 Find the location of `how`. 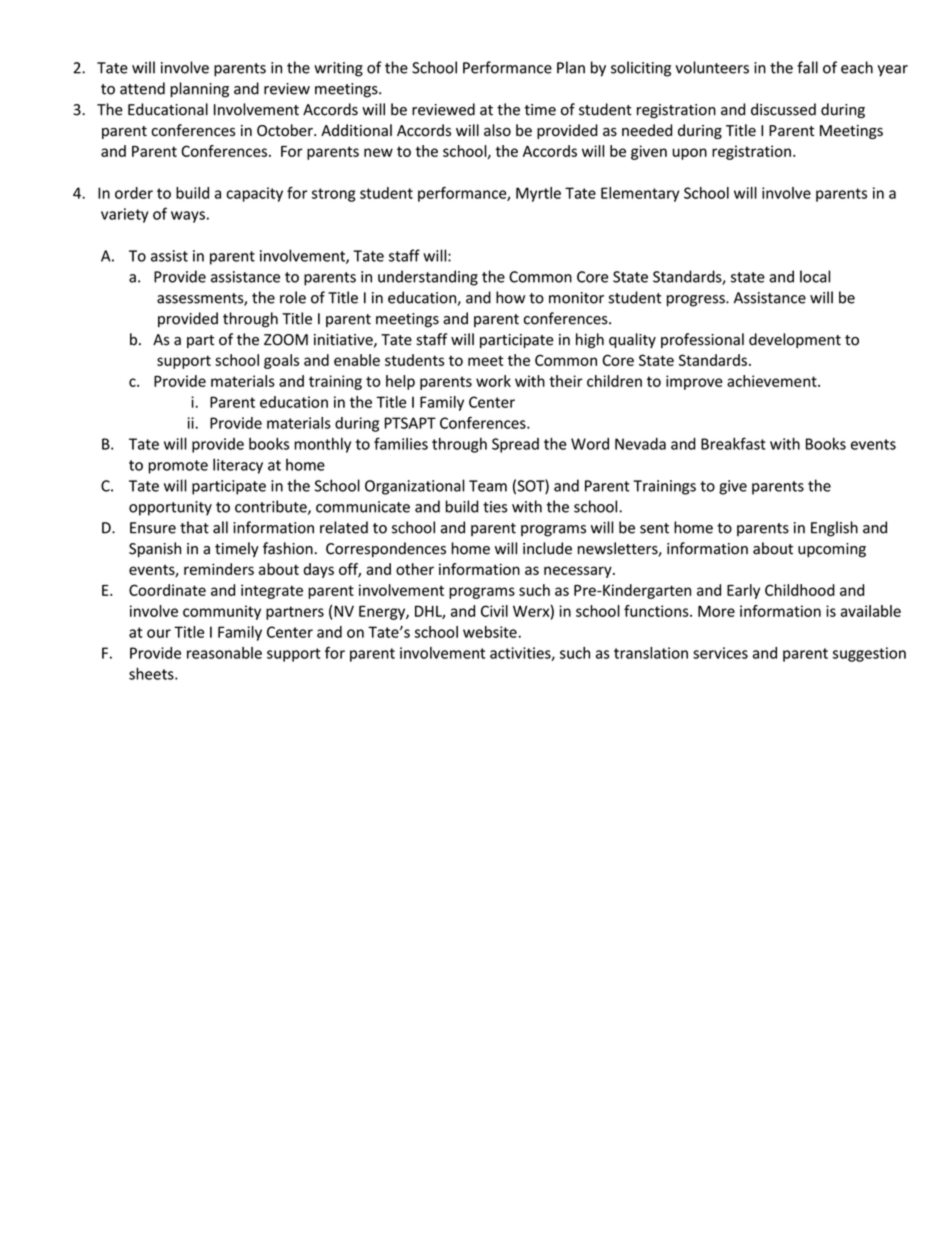

how is located at coordinates (510, 297).
